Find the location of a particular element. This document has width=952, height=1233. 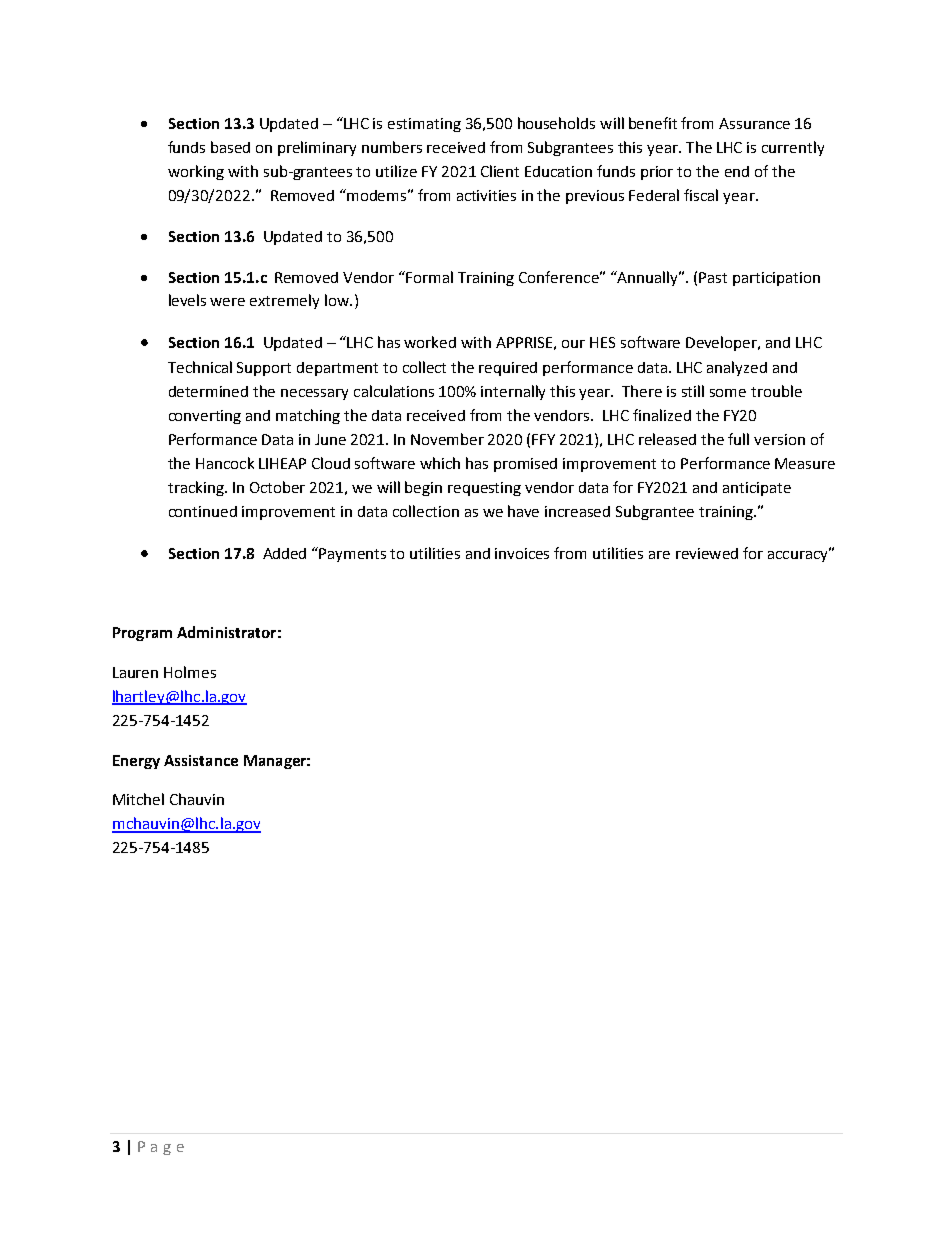

Holmes is located at coordinates (190, 672).
